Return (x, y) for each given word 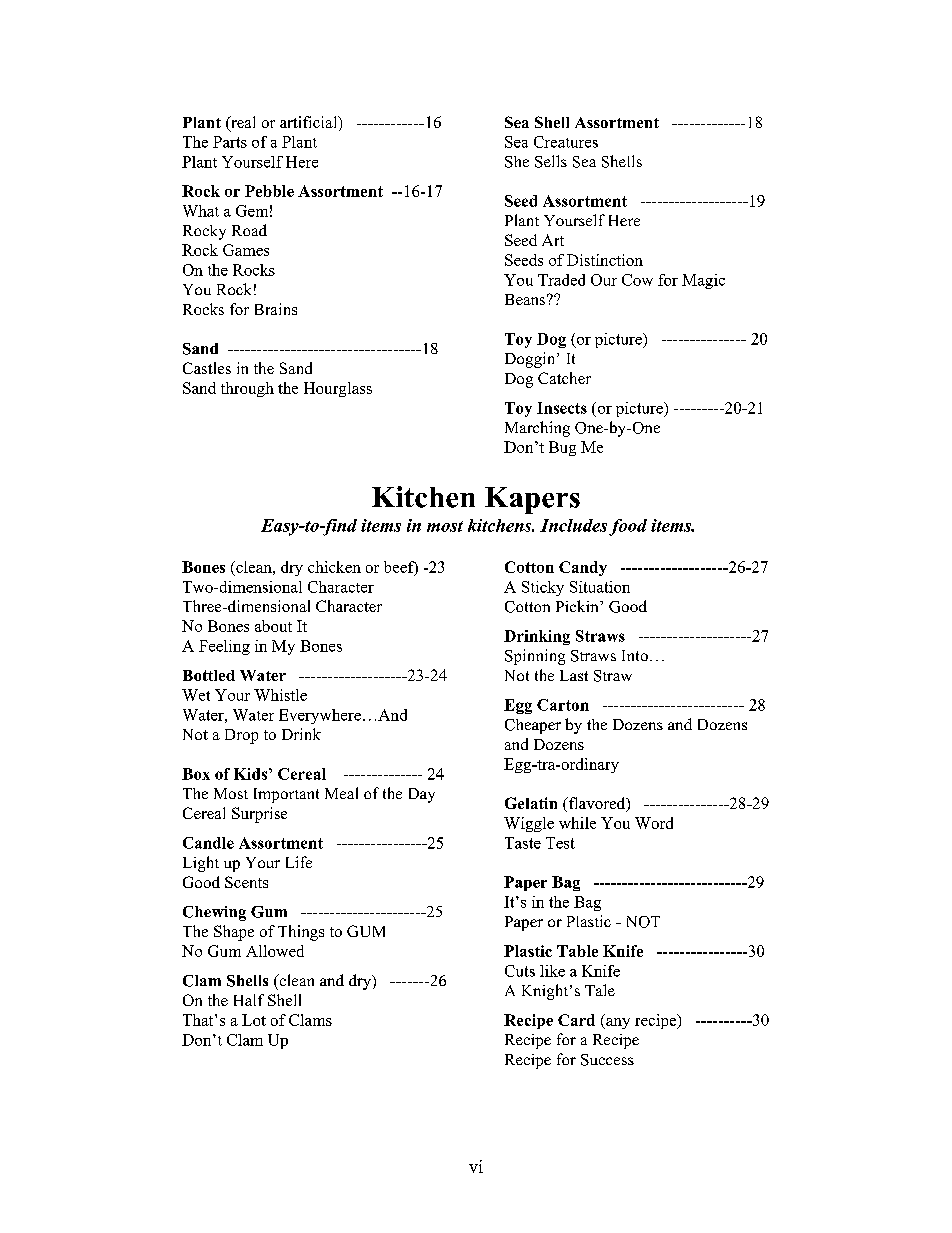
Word (654, 823)
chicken (334, 567)
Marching (537, 429)
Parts (230, 142)
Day (422, 795)
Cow (637, 280)
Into (635, 655)
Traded (561, 280)
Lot (254, 1020)
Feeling (224, 647)
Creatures (566, 142)
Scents (246, 882)
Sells (551, 161)
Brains (276, 309)
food (628, 527)
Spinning (535, 657)
